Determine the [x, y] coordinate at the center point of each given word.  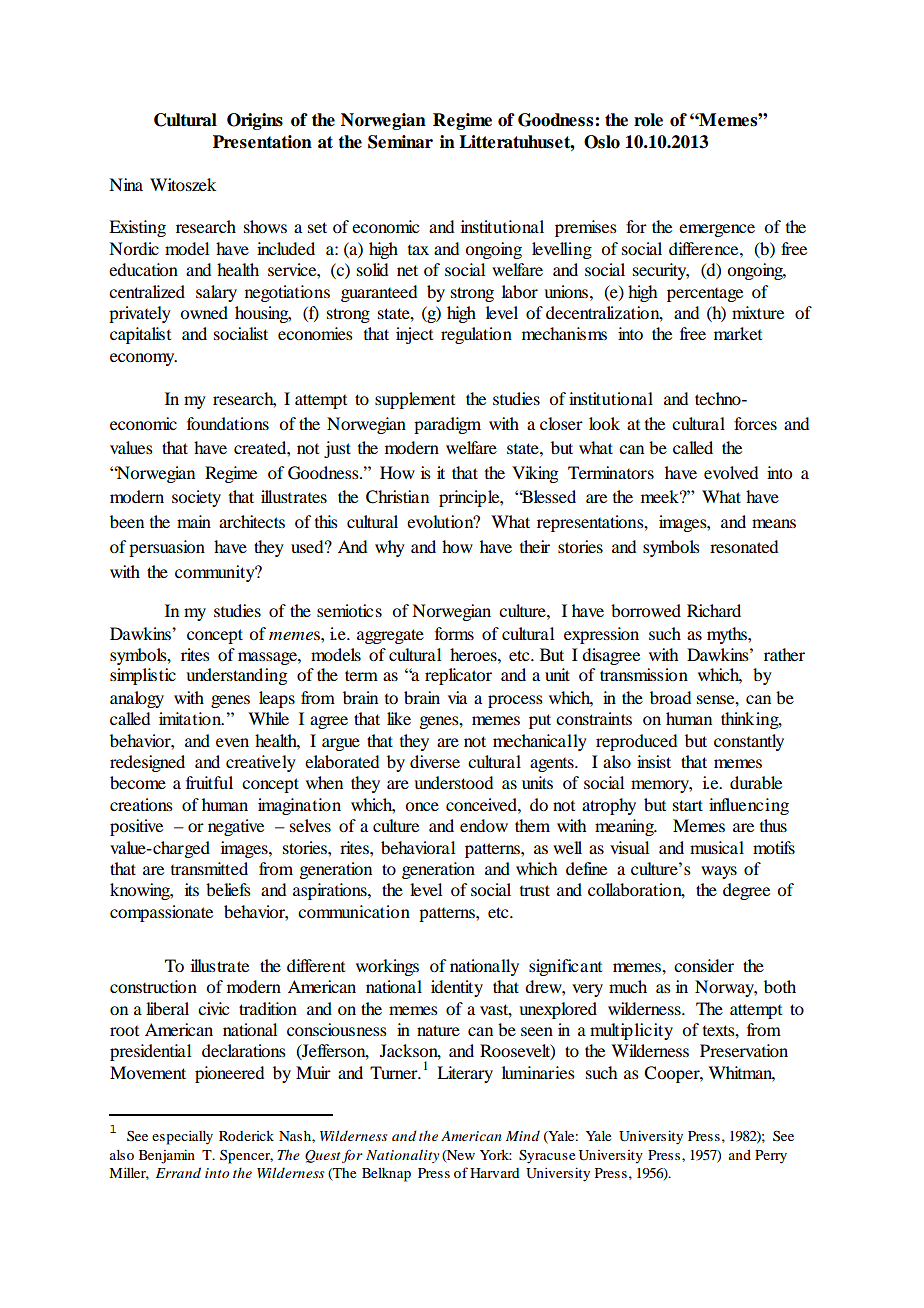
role [648, 120]
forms [454, 633]
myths [728, 635]
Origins [255, 121]
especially [182, 1137]
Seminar [400, 142]
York [496, 1154]
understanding [236, 676]
